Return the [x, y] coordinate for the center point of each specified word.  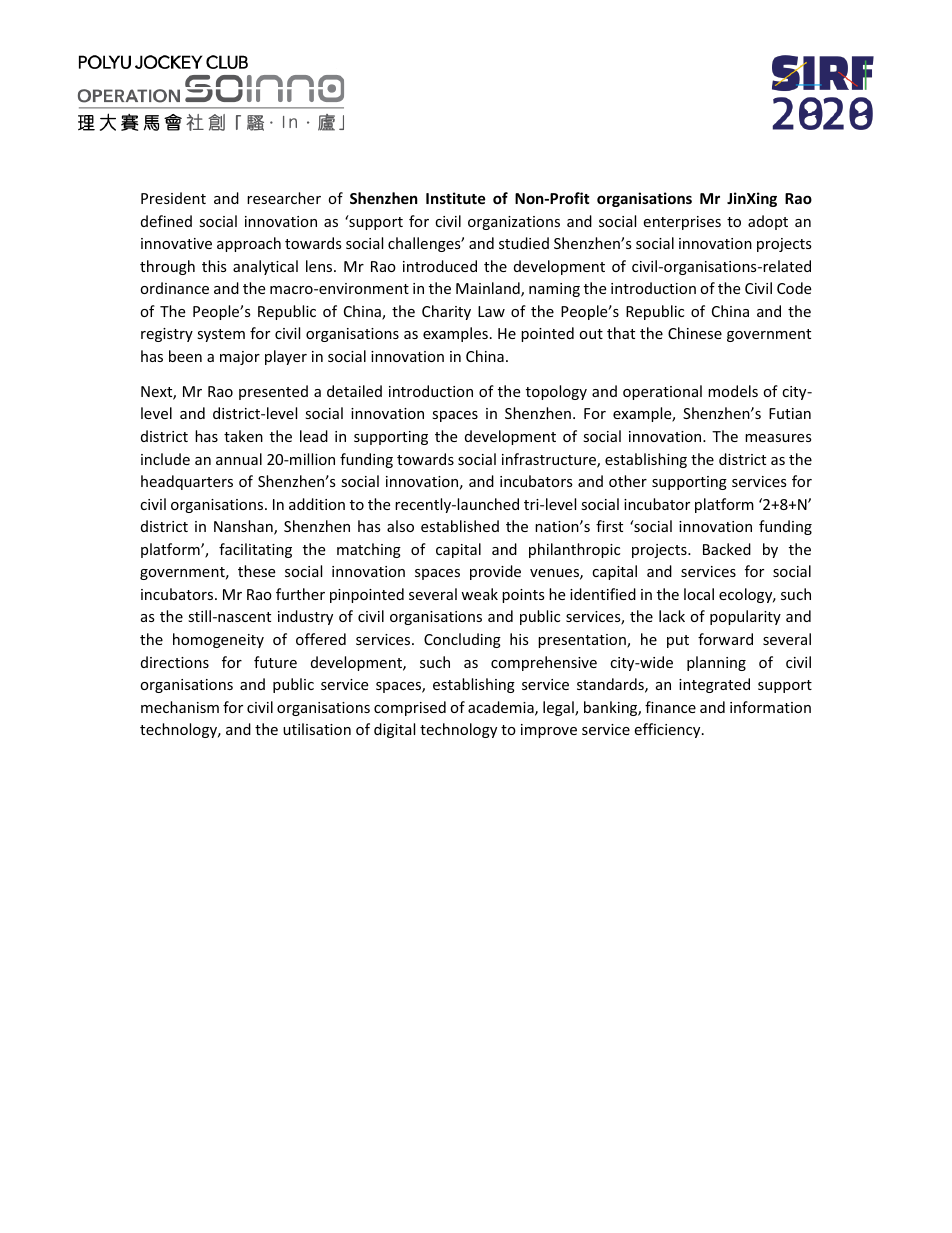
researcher [284, 198]
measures [778, 438]
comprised [410, 708]
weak [479, 594]
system [221, 335]
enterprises [682, 223]
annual [239, 459]
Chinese [695, 333]
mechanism [180, 707]
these [256, 571]
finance [670, 707]
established [460, 526]
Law [491, 311]
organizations [514, 223]
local [699, 594]
